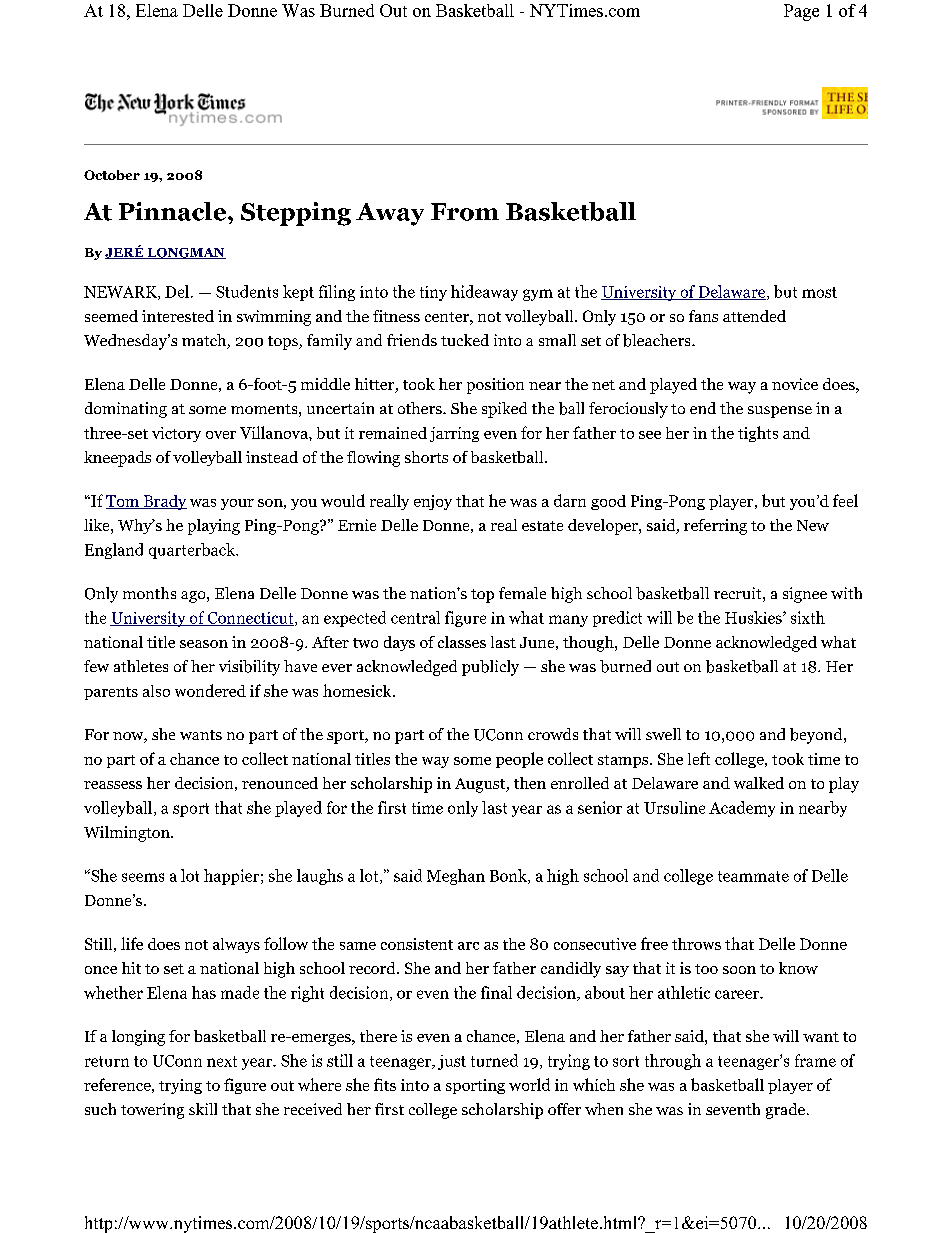 The width and height of the image is (952, 1233). I want to click on Academy, so click(742, 809).
